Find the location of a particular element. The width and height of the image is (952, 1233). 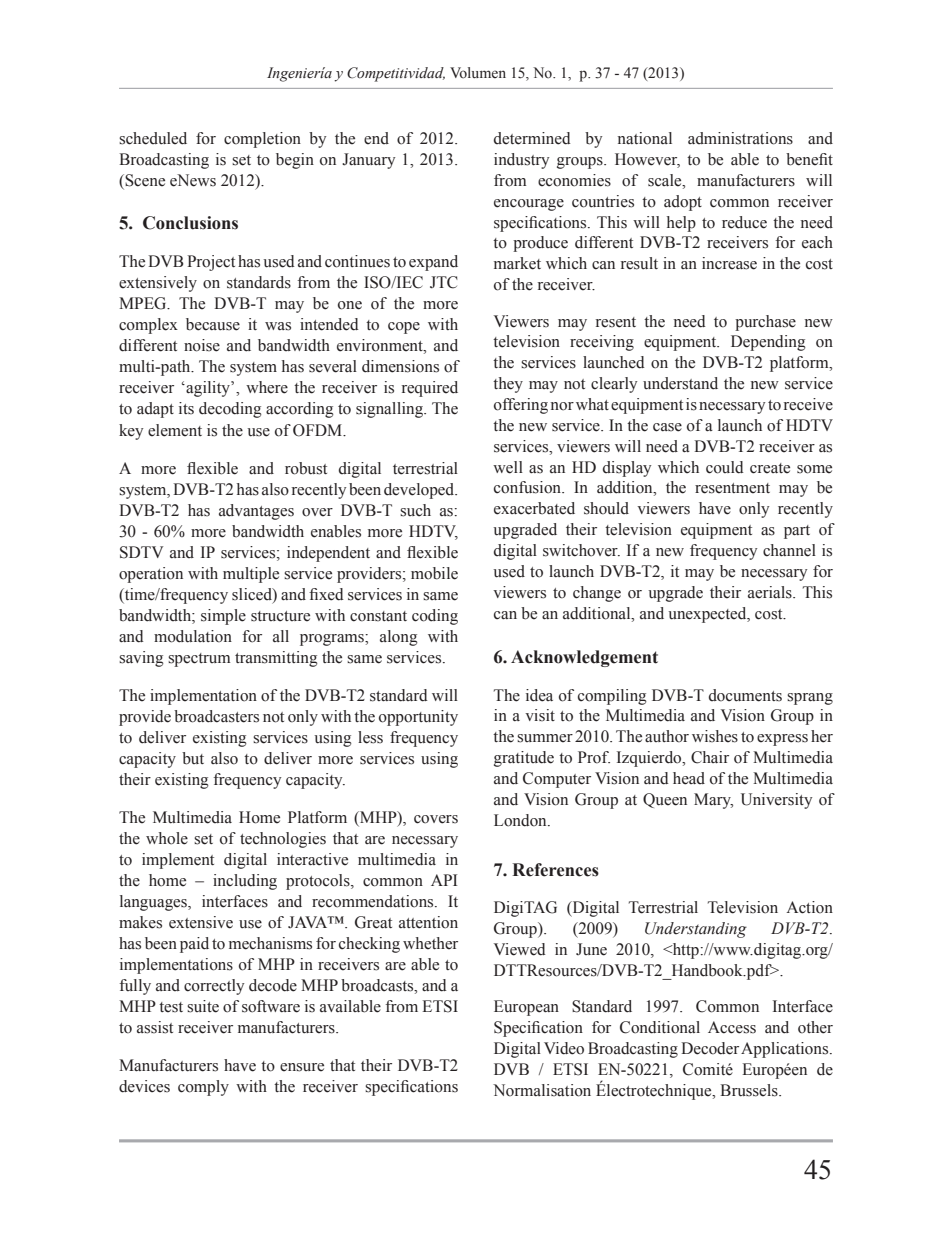

industry is located at coordinates (521, 161).
